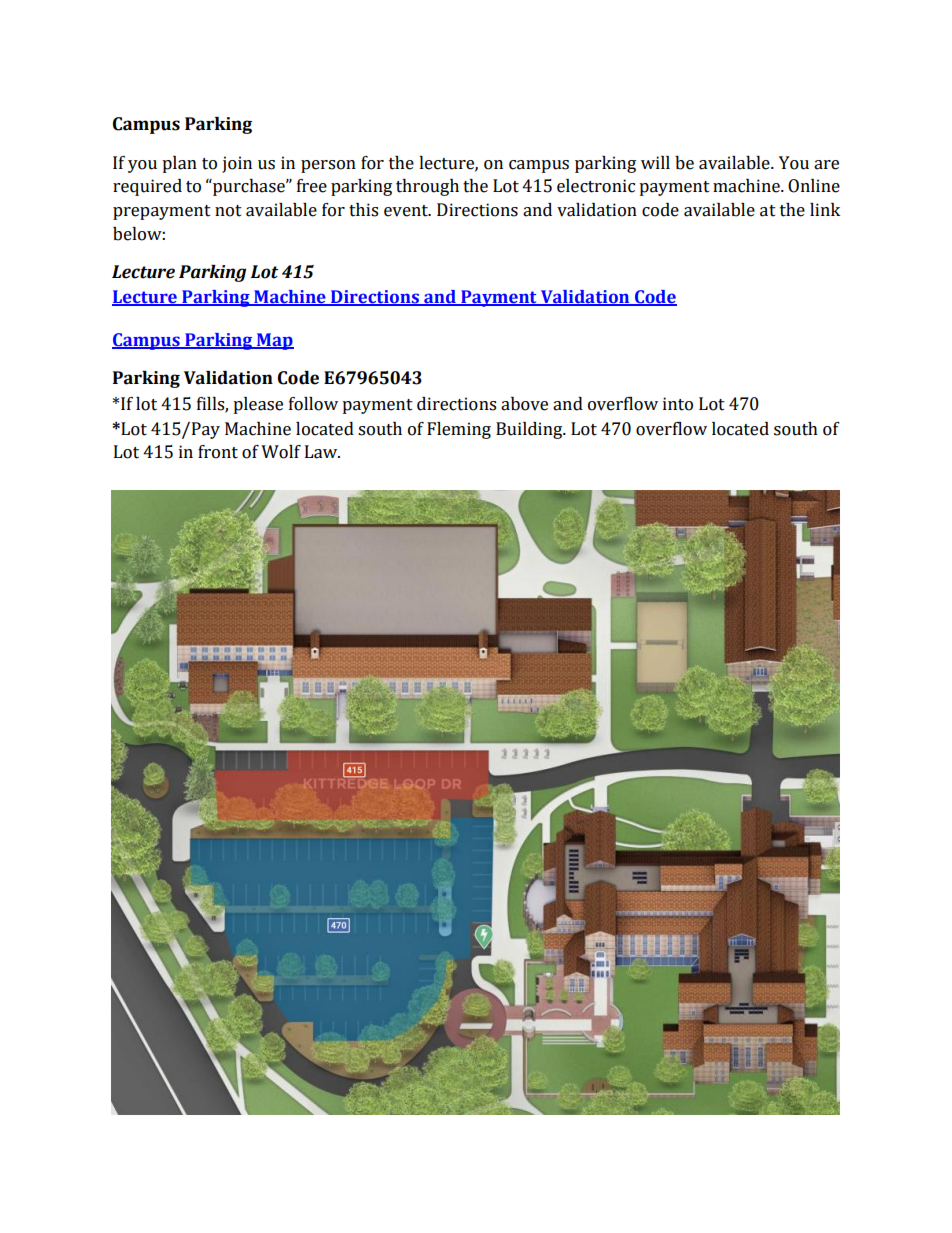  Describe the element at coordinates (459, 430) in the document. I see `Fleming` at that location.
